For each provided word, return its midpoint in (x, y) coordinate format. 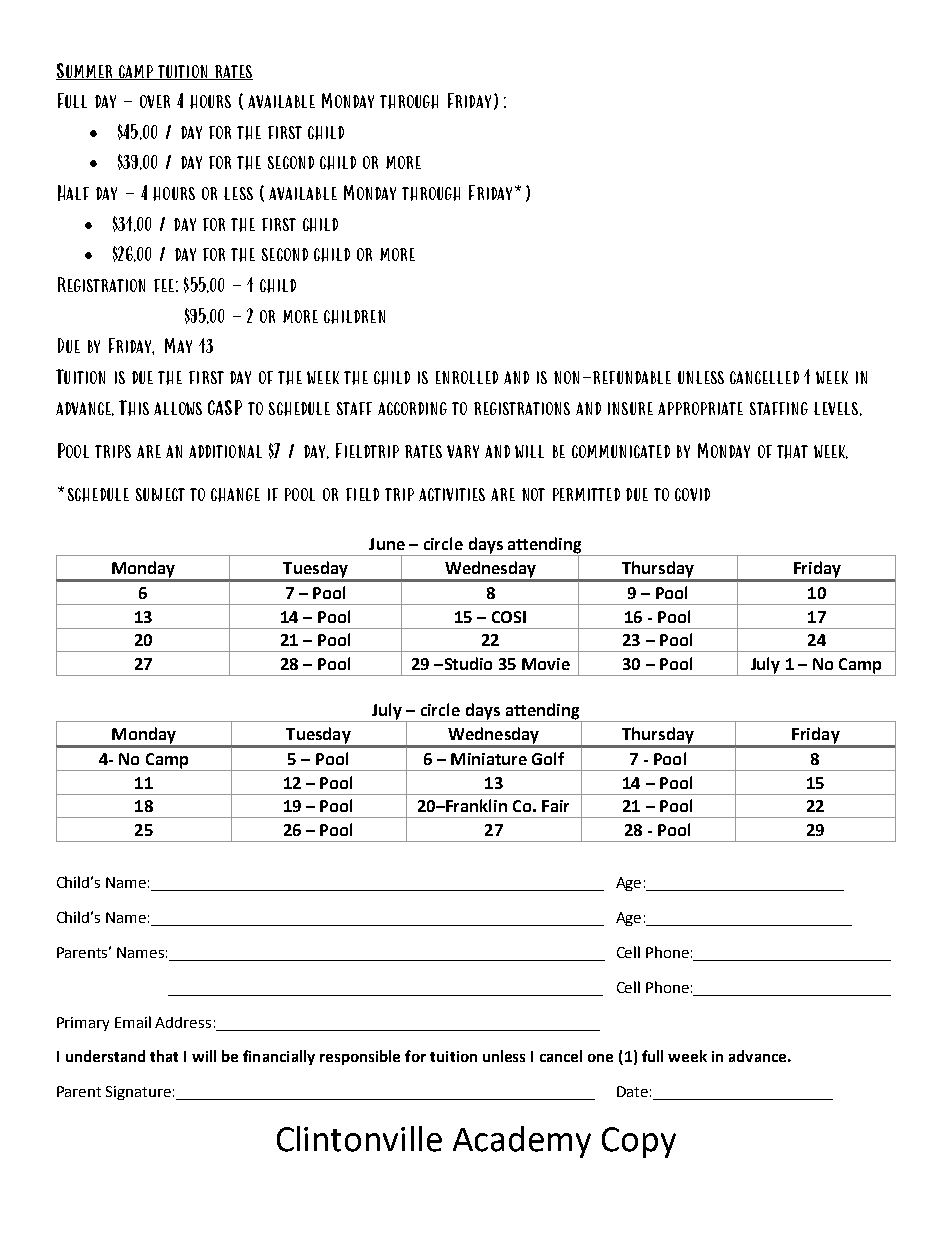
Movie (546, 664)
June (387, 544)
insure (630, 408)
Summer (85, 71)
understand (105, 1056)
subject (160, 494)
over (155, 101)
